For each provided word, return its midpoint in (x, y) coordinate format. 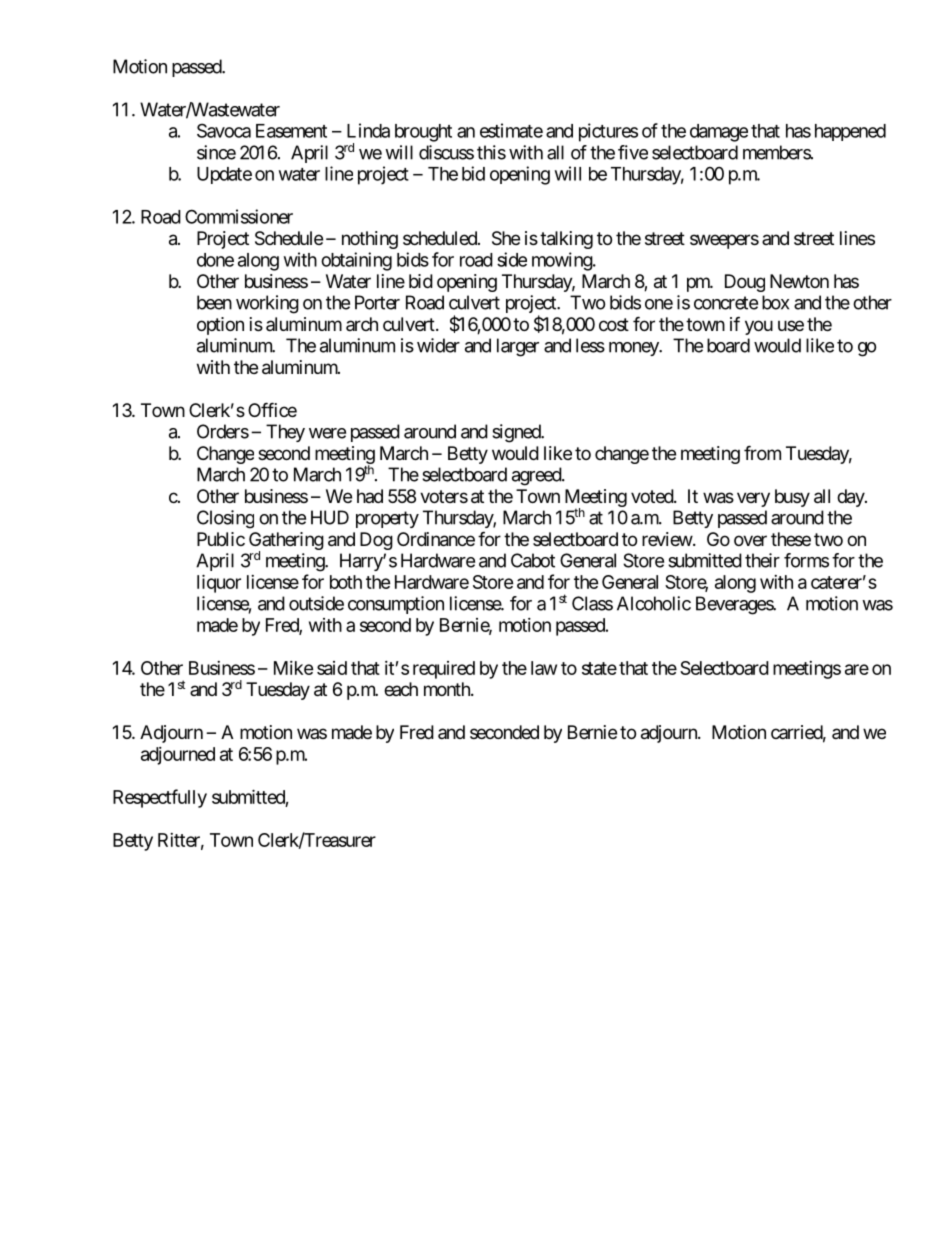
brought (423, 133)
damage (719, 133)
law (544, 668)
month (448, 689)
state (599, 668)
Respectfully (160, 798)
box (775, 302)
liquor (219, 583)
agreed (537, 476)
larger (518, 347)
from (762, 452)
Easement (291, 131)
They (285, 433)
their (762, 560)
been (214, 302)
